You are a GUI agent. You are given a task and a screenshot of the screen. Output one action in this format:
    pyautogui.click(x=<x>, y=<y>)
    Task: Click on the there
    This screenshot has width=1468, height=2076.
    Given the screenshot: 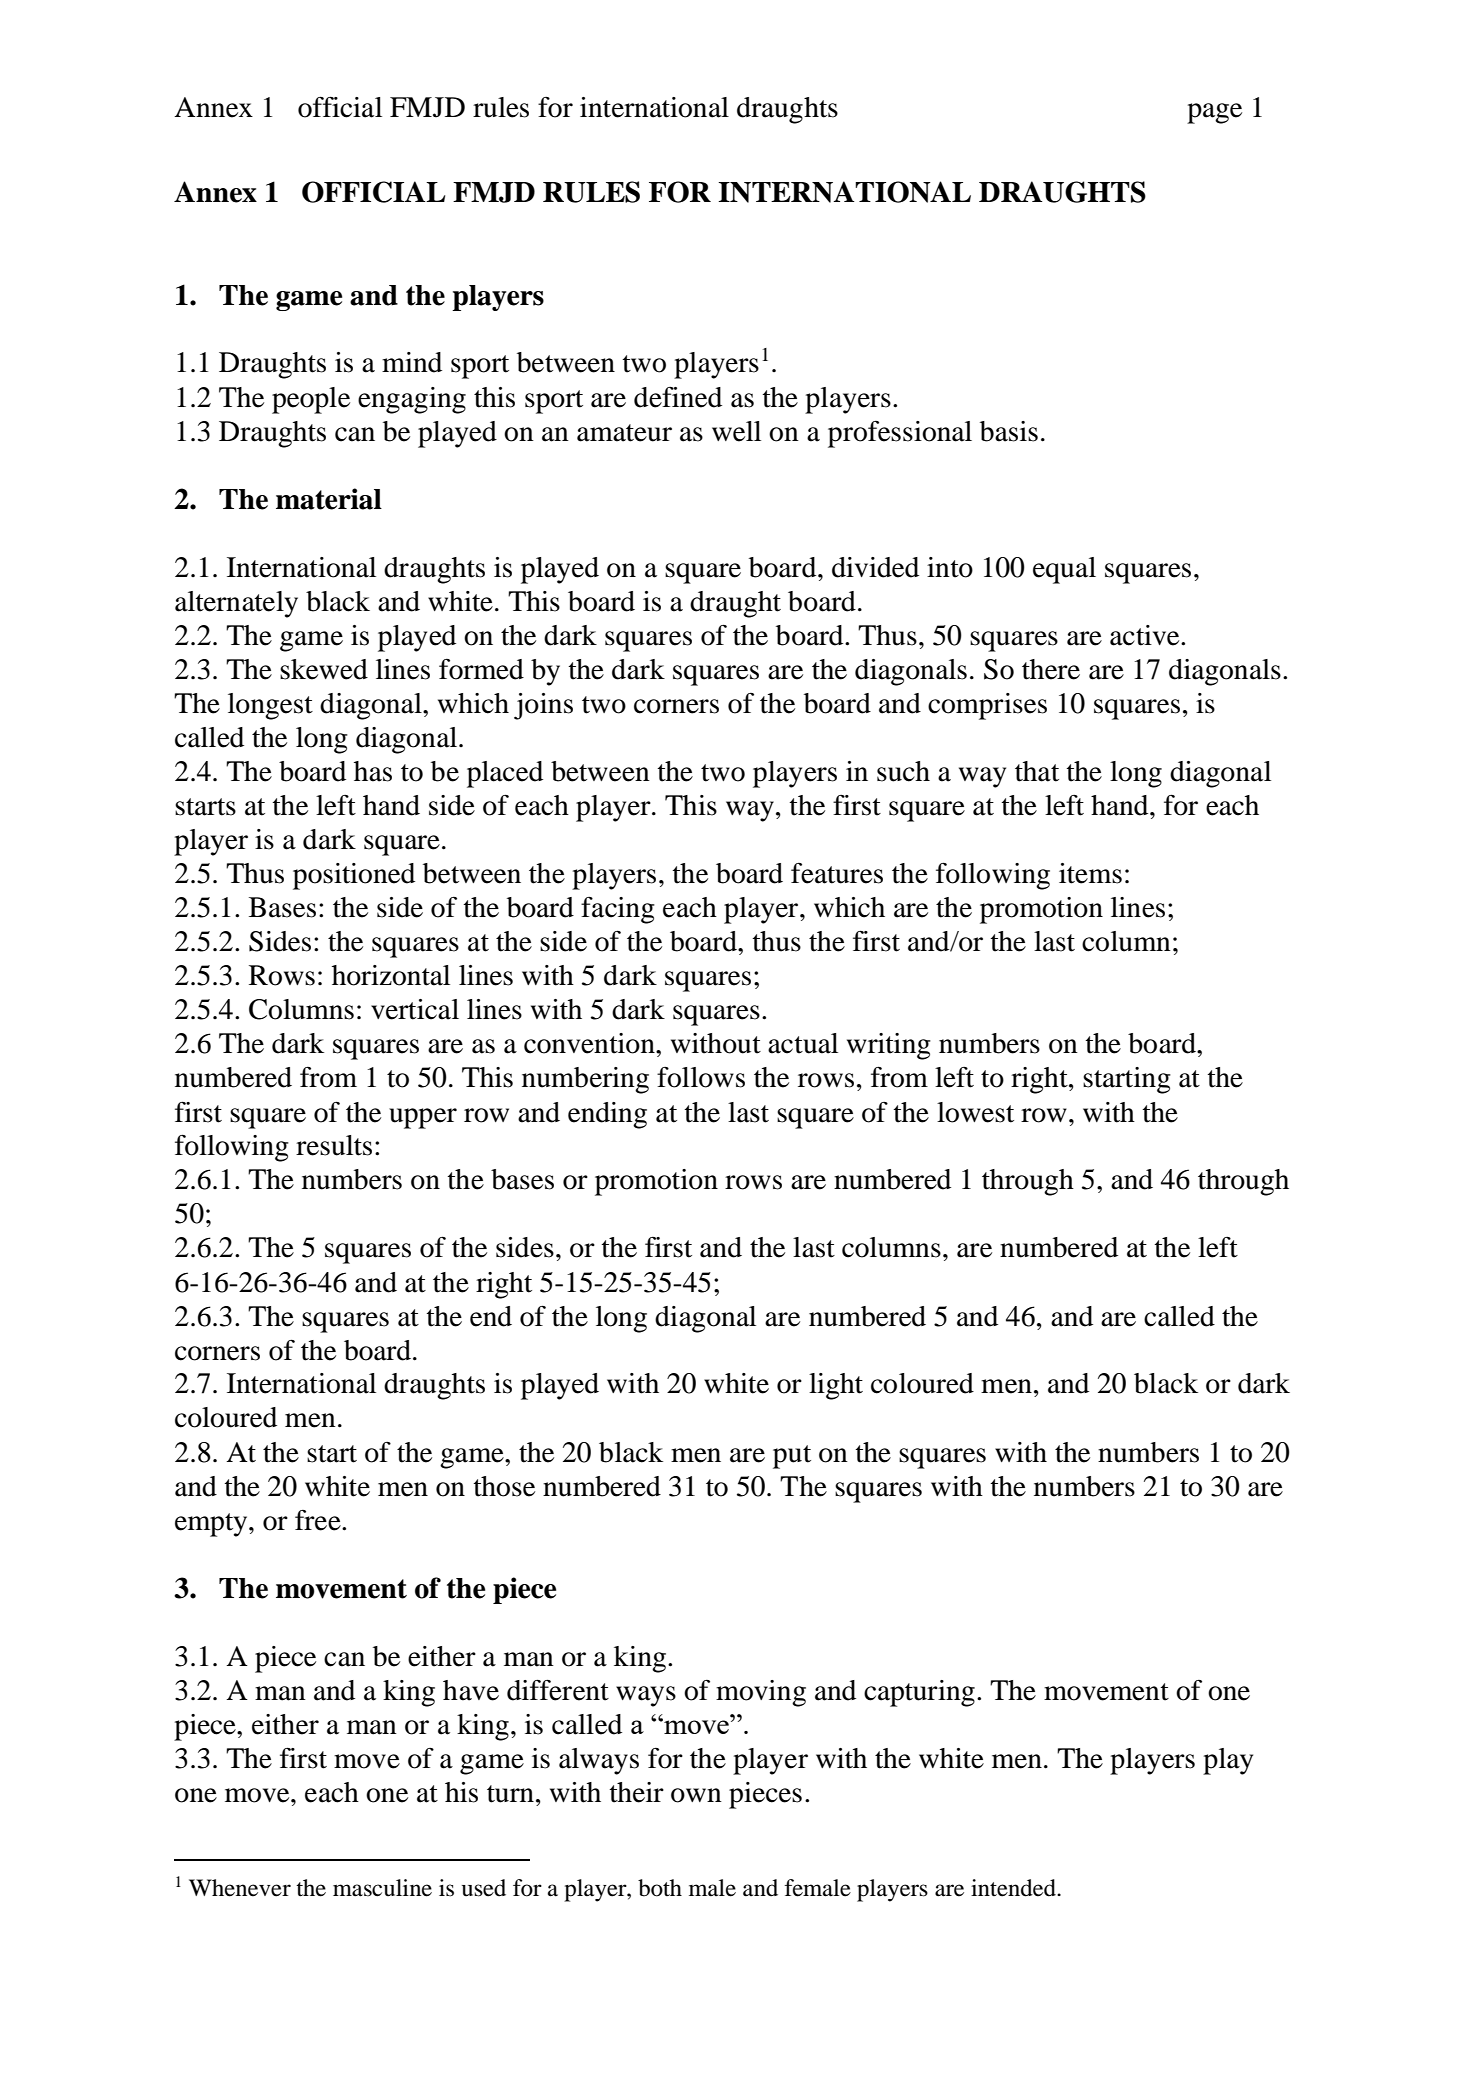 What is the action you would take?
    pyautogui.click(x=1051, y=669)
